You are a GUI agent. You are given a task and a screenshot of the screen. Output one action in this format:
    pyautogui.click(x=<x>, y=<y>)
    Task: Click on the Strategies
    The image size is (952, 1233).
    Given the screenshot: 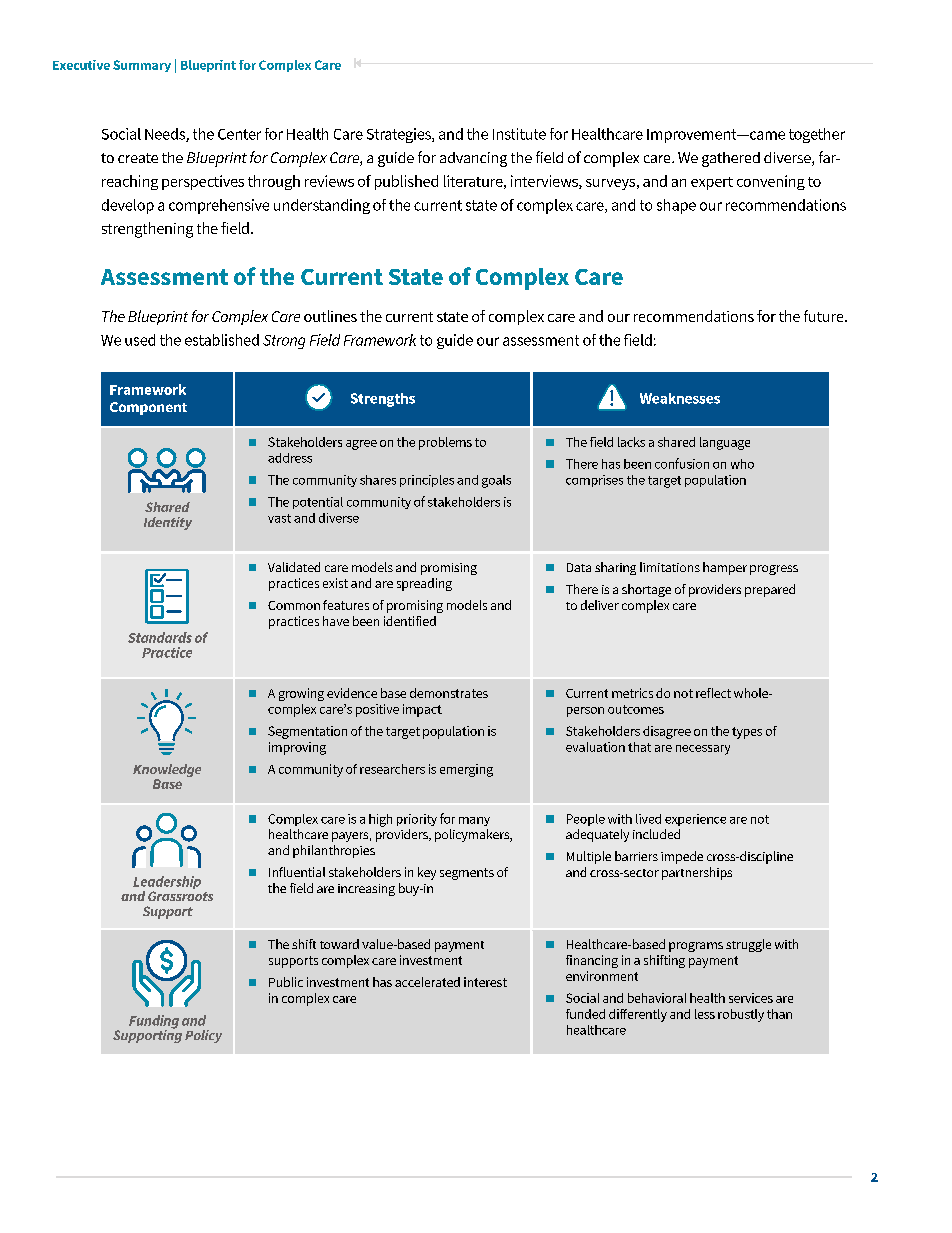 What is the action you would take?
    pyautogui.click(x=400, y=135)
